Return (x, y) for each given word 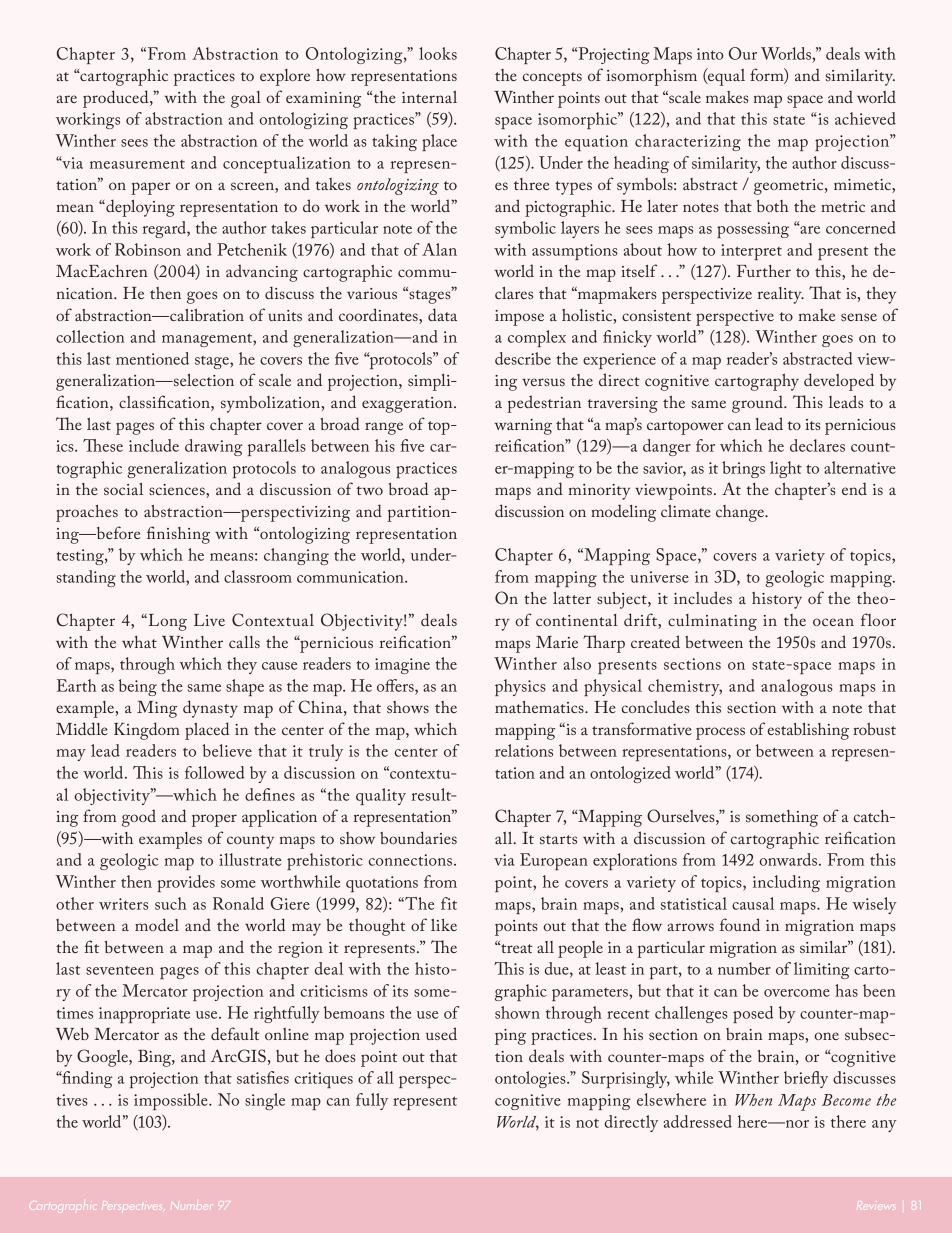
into (710, 54)
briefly (806, 1079)
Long (166, 622)
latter (572, 598)
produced (117, 99)
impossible (172, 1101)
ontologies (531, 1079)
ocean (833, 622)
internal (429, 97)
